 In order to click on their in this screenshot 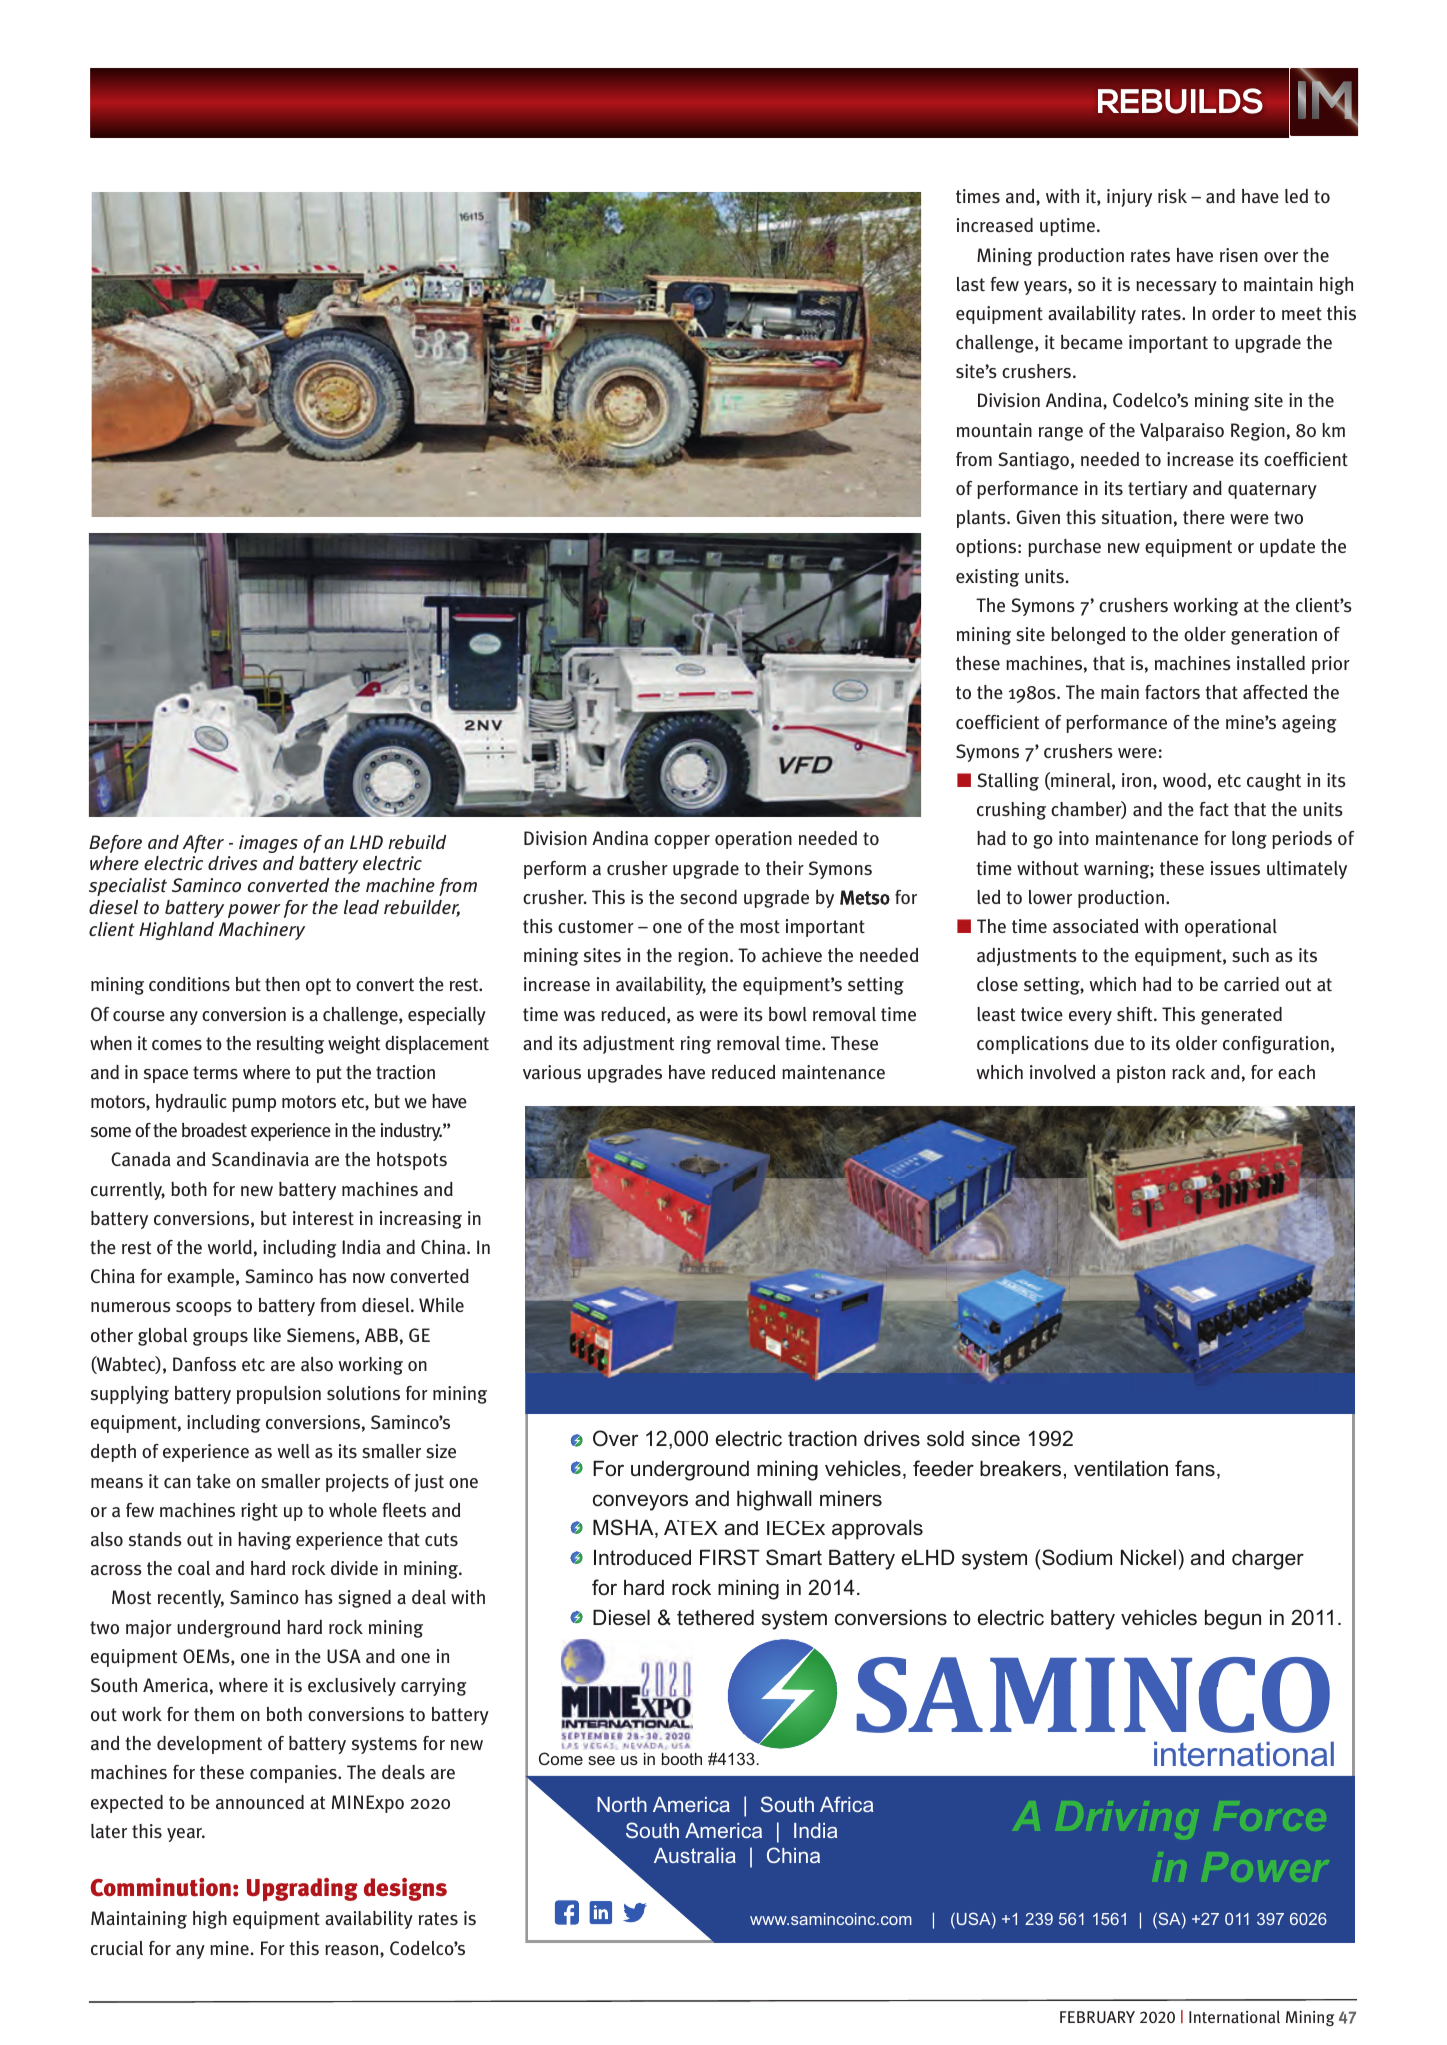, I will do `click(785, 868)`.
